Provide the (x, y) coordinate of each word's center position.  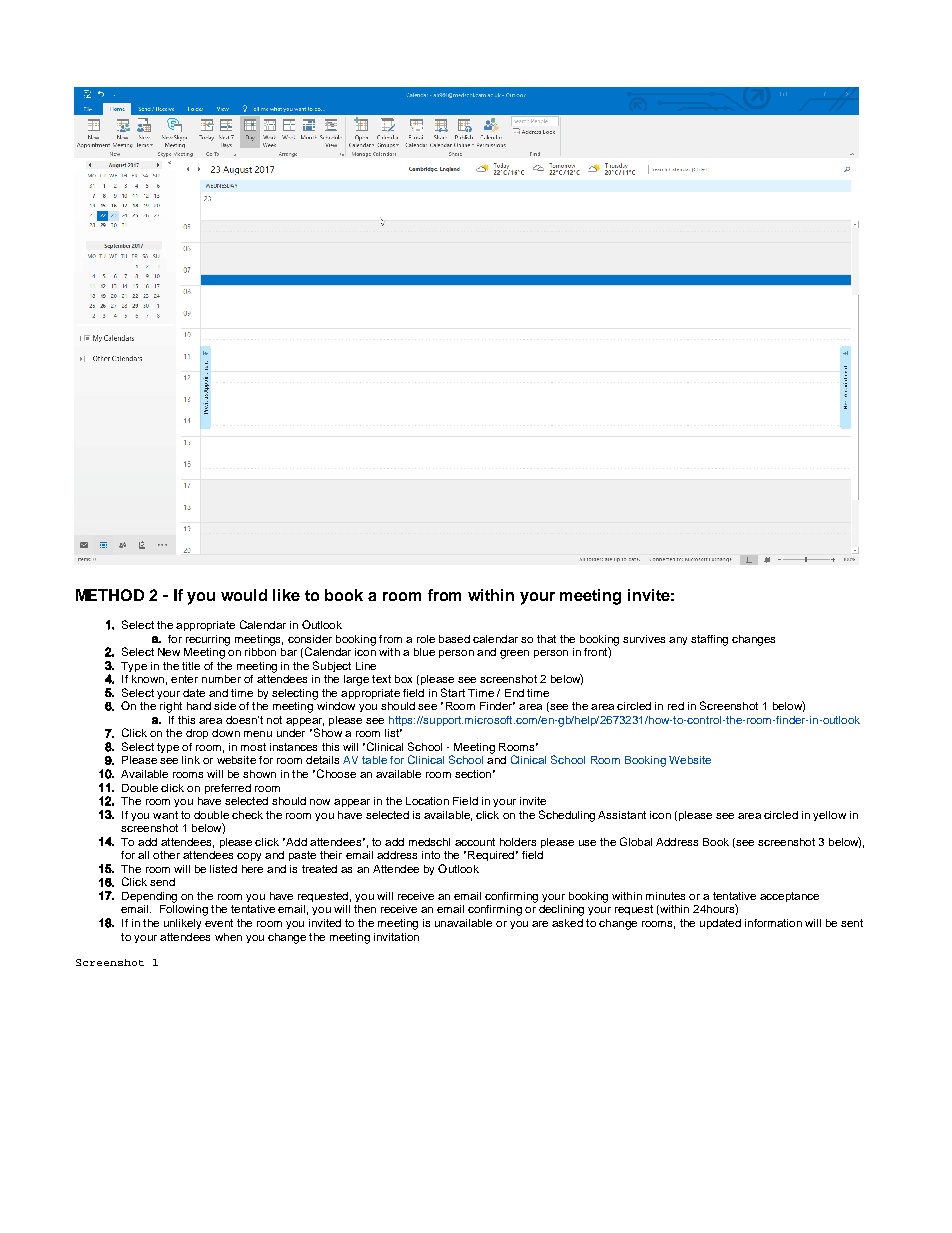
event (219, 923)
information (773, 923)
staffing (709, 640)
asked (567, 923)
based (454, 639)
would (244, 595)
